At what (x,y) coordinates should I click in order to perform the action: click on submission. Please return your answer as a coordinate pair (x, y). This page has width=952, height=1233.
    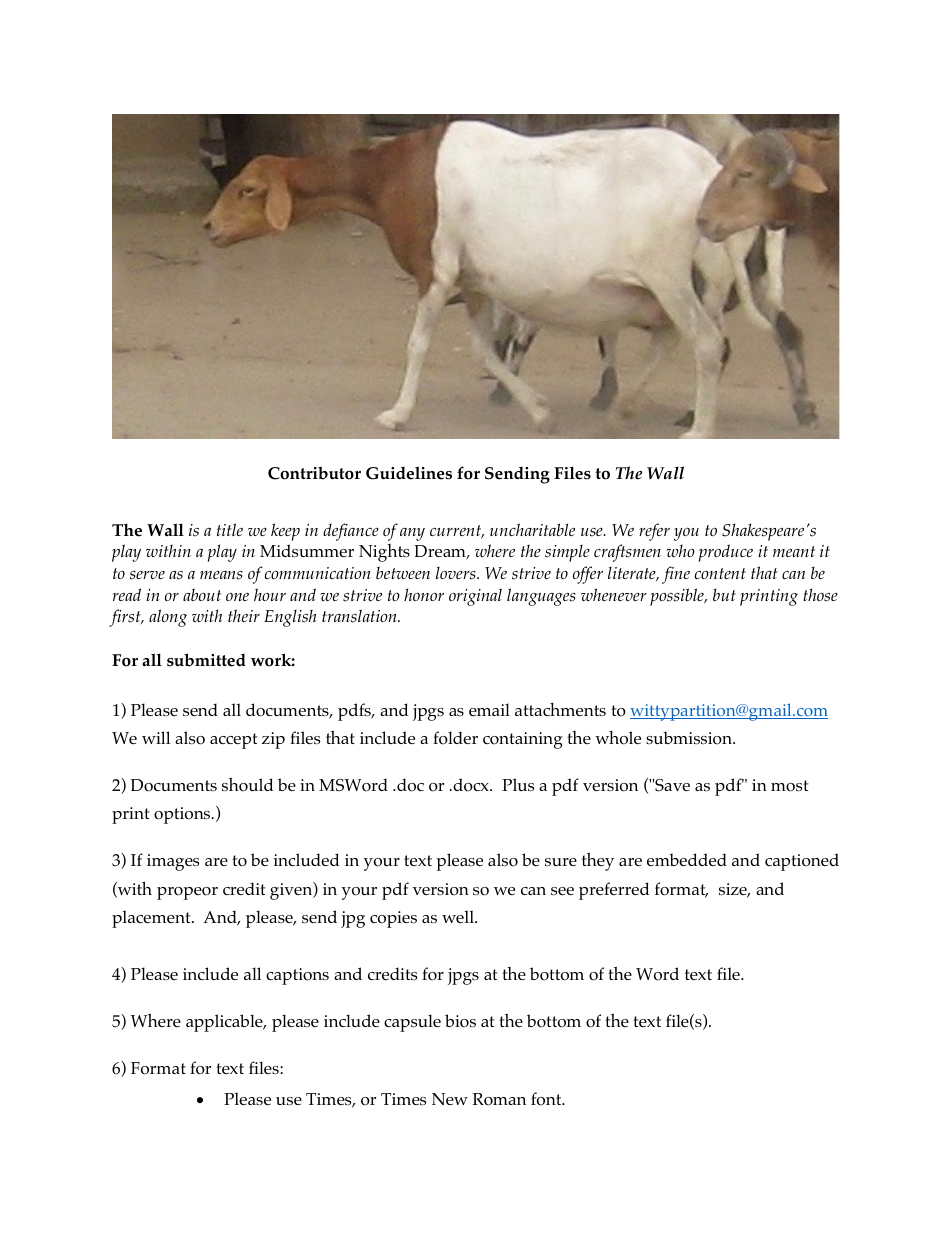
    Looking at the image, I should click on (690, 738).
